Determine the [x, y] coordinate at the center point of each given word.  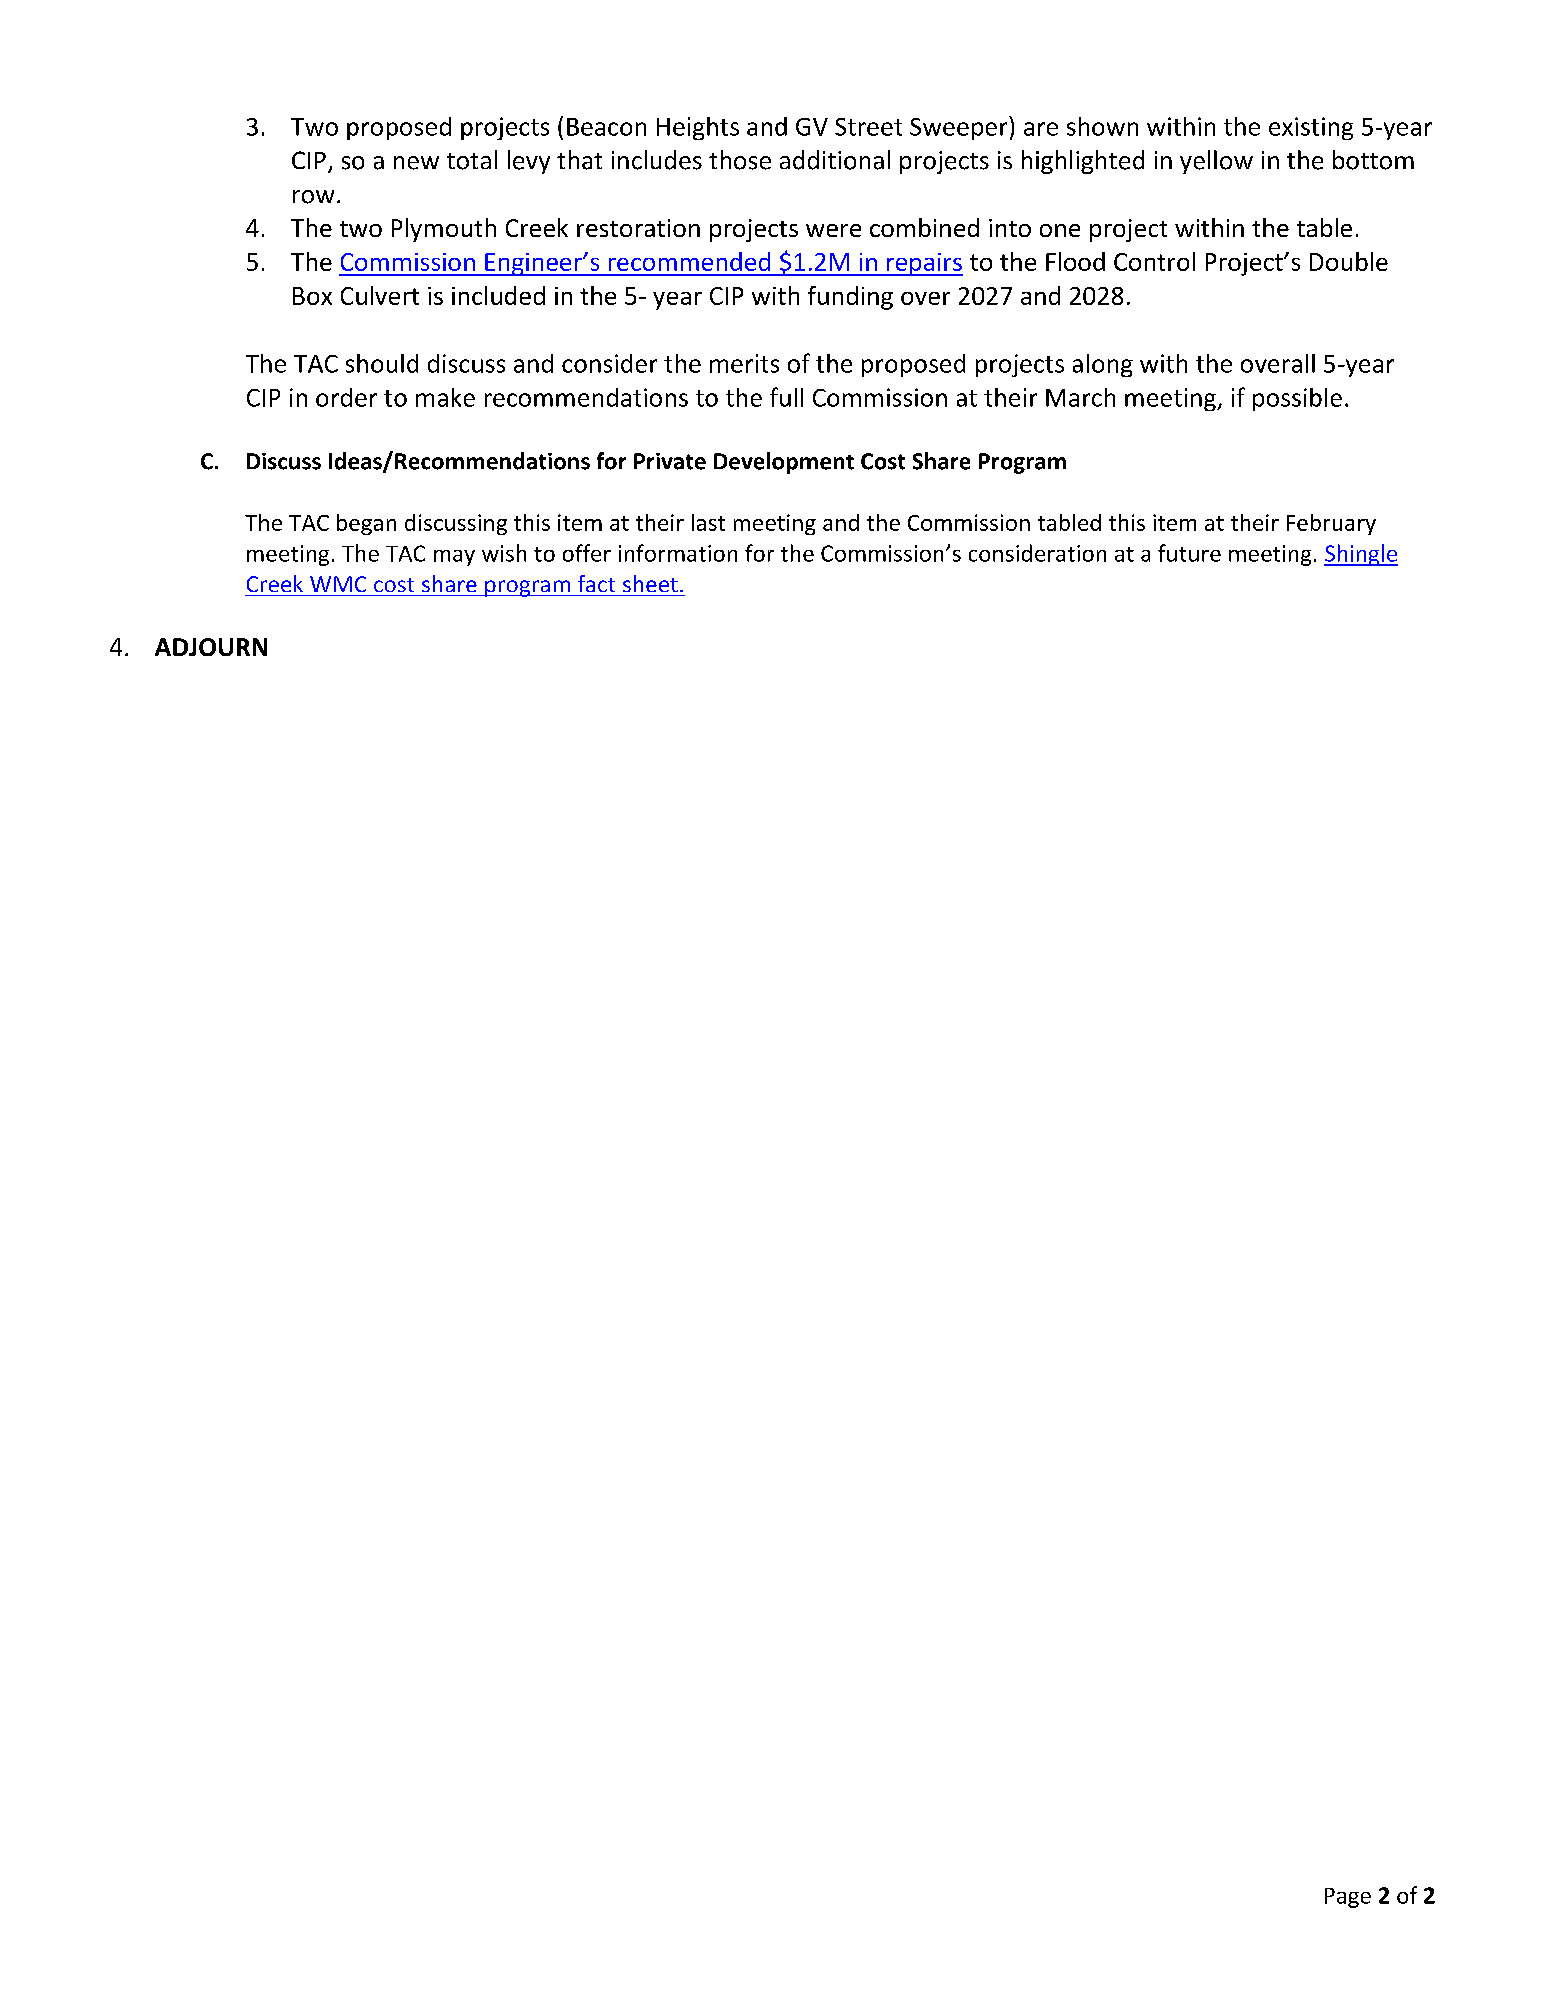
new [416, 163]
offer [587, 553]
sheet [650, 583]
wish [504, 553]
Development [784, 463]
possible [1297, 399]
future [1189, 553]
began [366, 524]
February [1331, 524]
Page [1348, 1898]
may [454, 558]
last [708, 522]
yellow [1216, 162]
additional [835, 160]
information [678, 553]
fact [596, 583]
